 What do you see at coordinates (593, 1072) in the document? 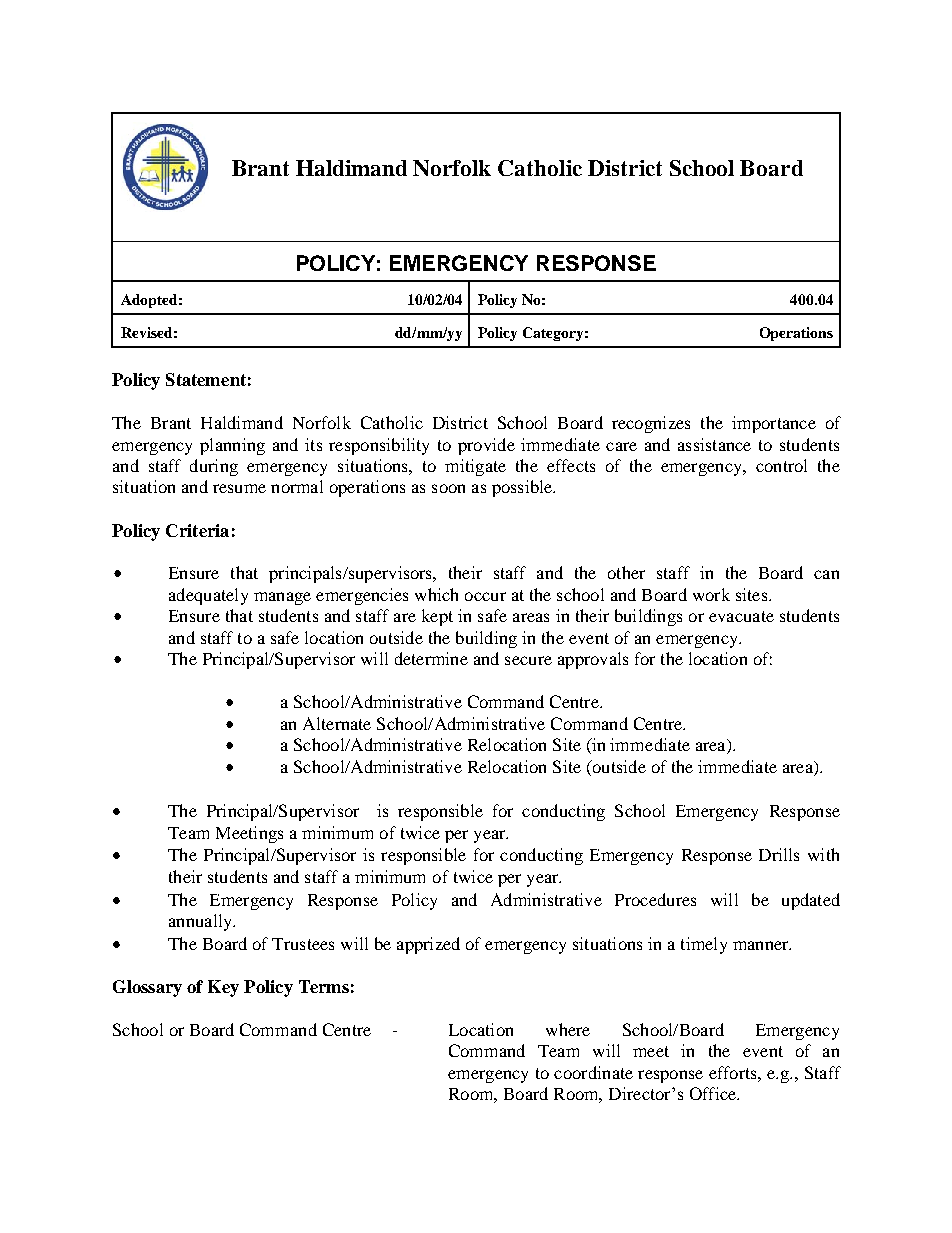
I see `coordinate` at bounding box center [593, 1072].
